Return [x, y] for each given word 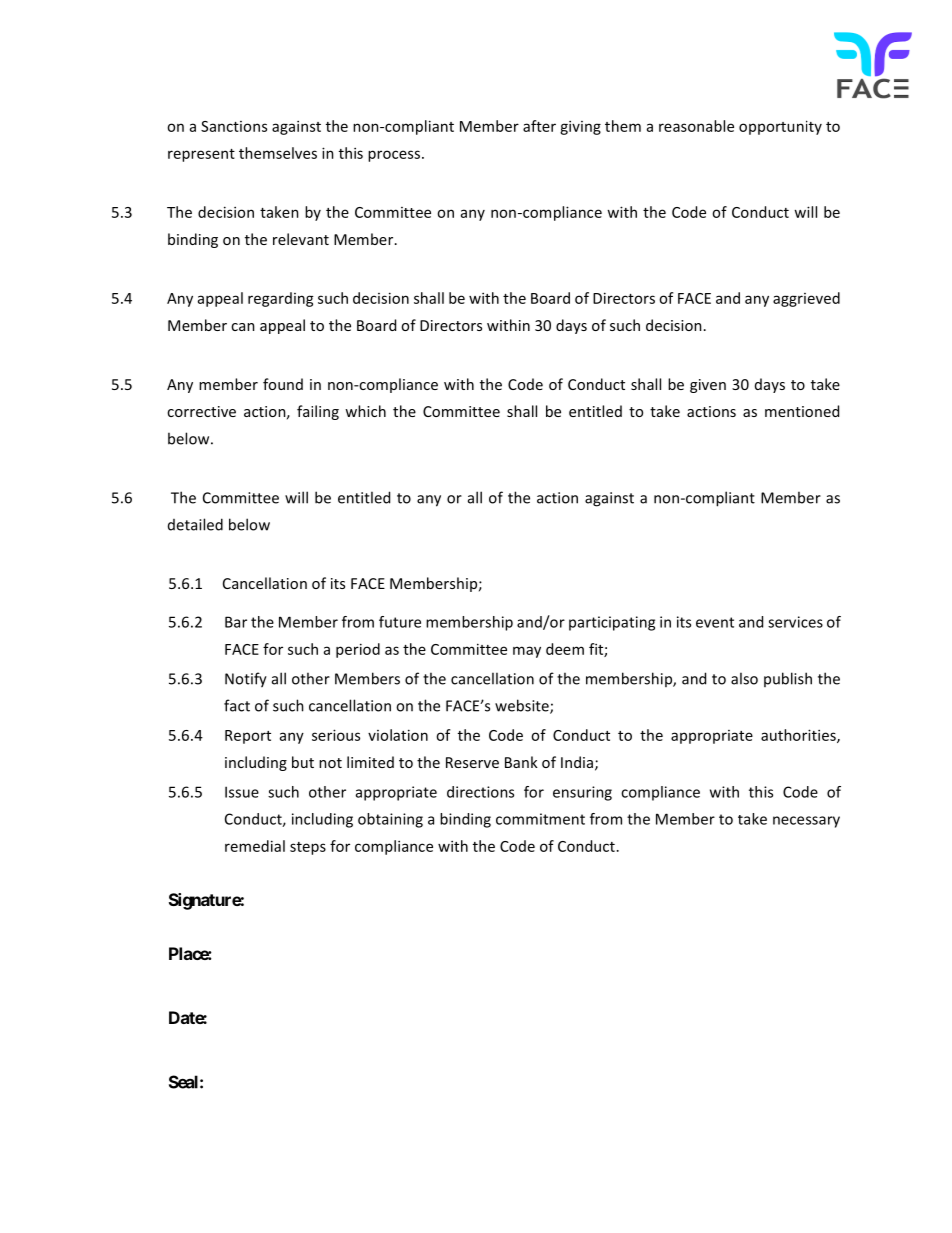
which [365, 411]
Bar [236, 622]
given [708, 386]
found [283, 384]
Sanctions [234, 126]
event [715, 622]
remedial [255, 846]
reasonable [696, 126]
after [539, 126]
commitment [540, 819]
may [527, 652]
